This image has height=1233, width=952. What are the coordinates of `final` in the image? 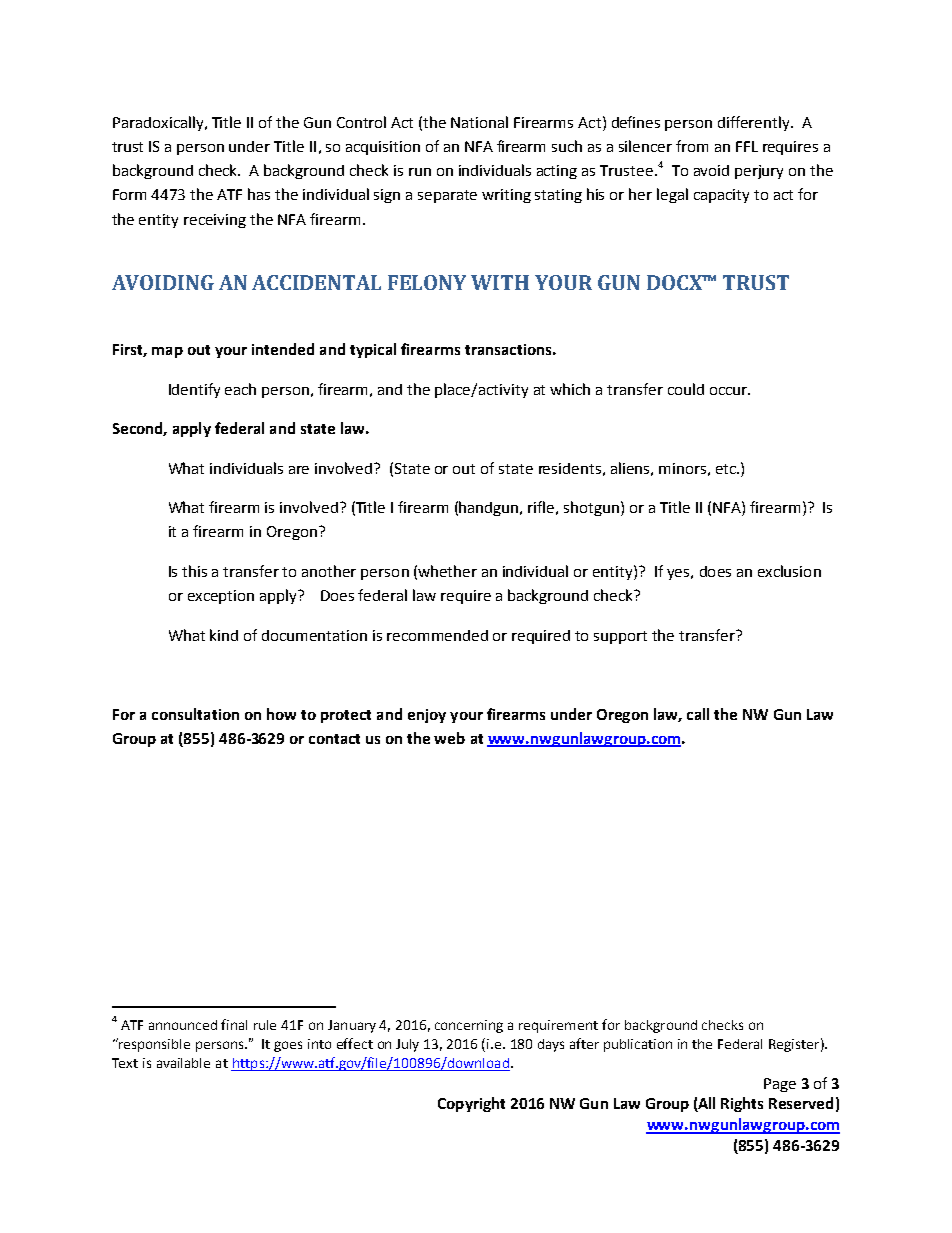 It's located at (234, 1024).
